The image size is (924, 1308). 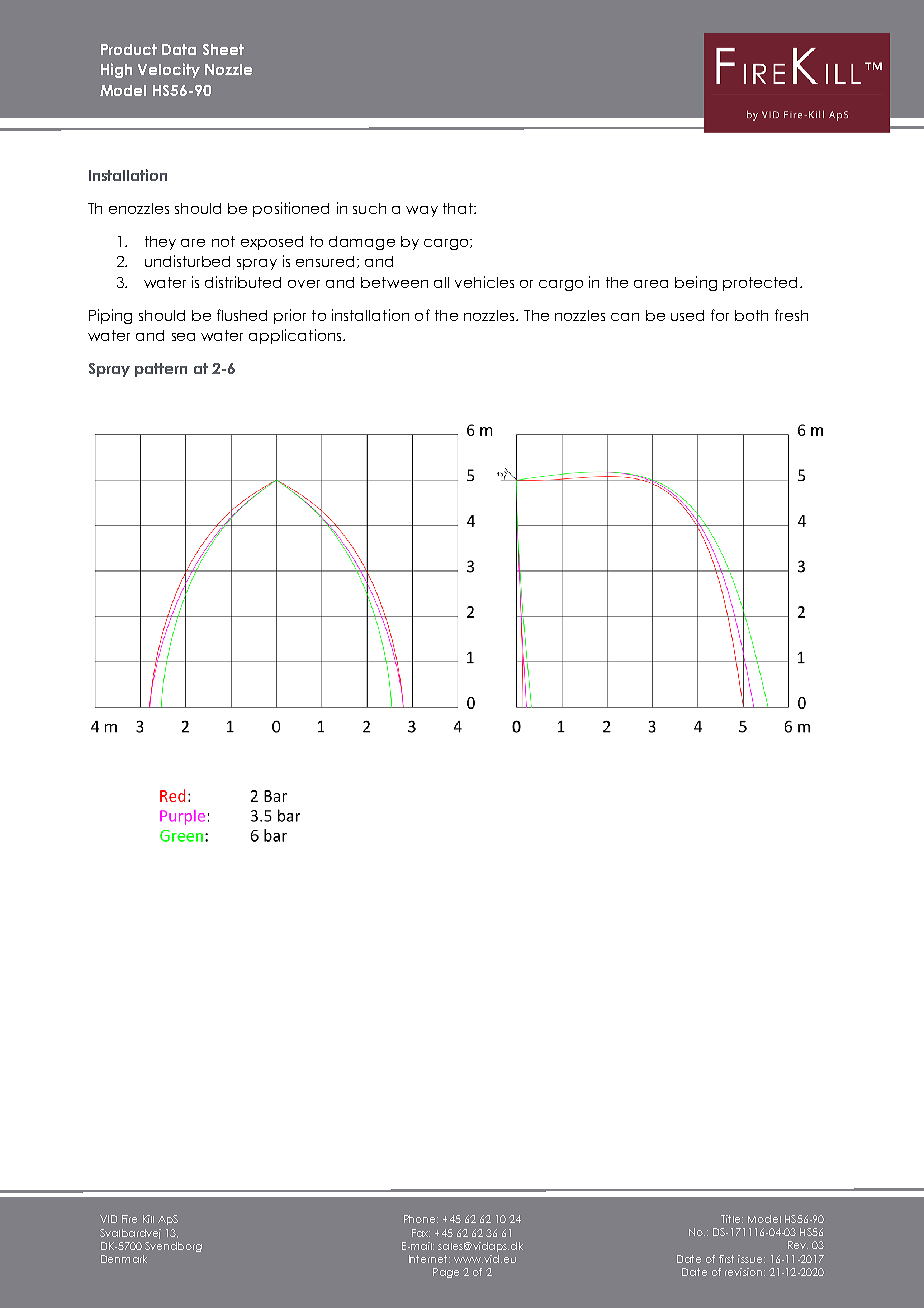 I want to click on Fax, so click(x=421, y=1233).
